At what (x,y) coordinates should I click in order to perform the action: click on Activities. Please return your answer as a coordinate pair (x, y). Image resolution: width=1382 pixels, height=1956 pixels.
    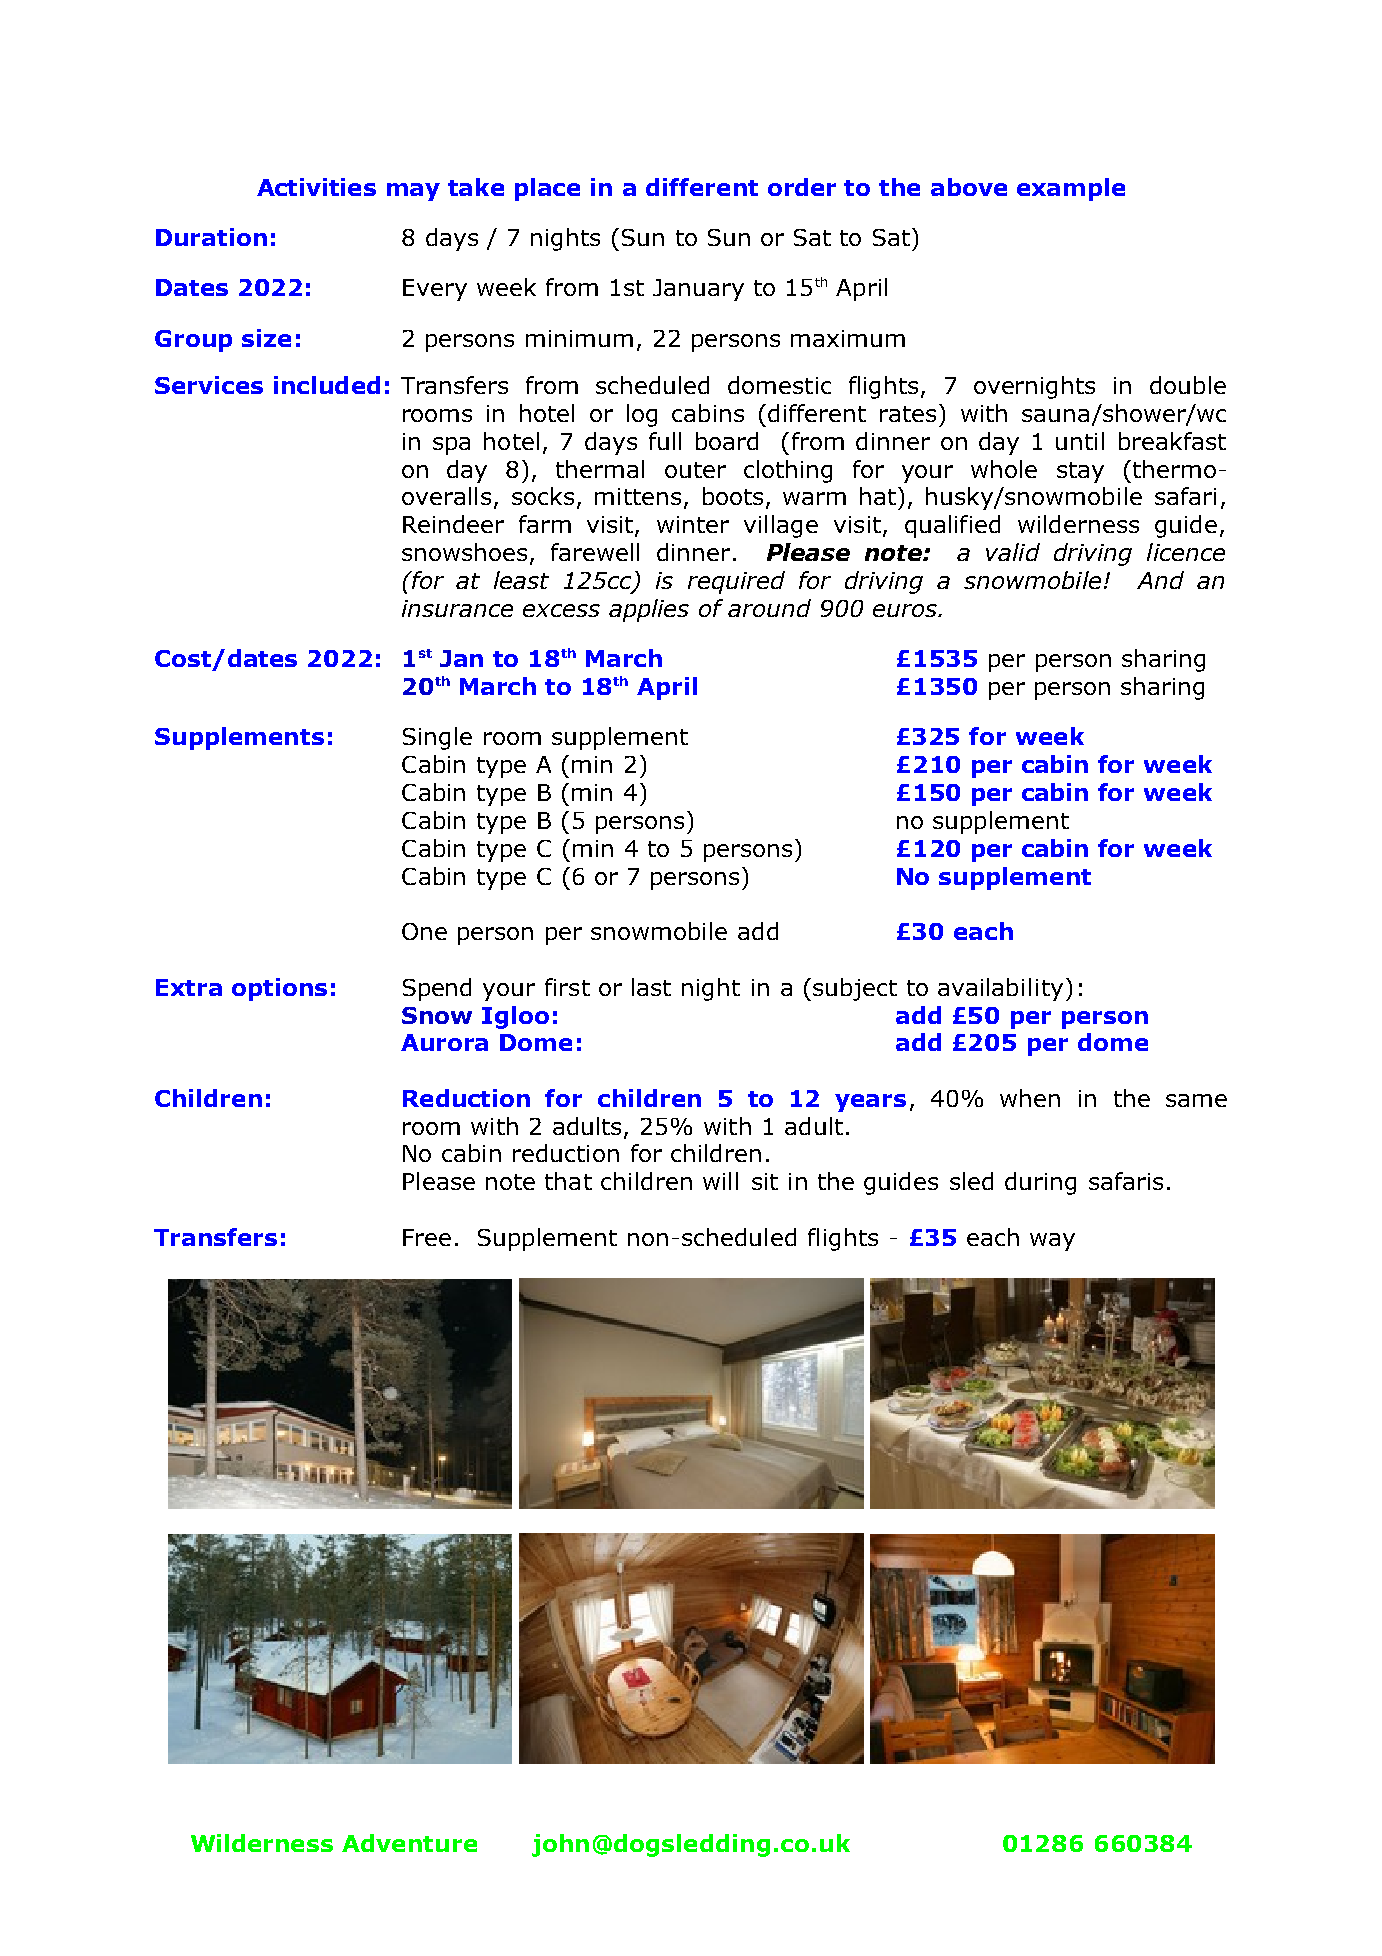
    Looking at the image, I should click on (316, 187).
